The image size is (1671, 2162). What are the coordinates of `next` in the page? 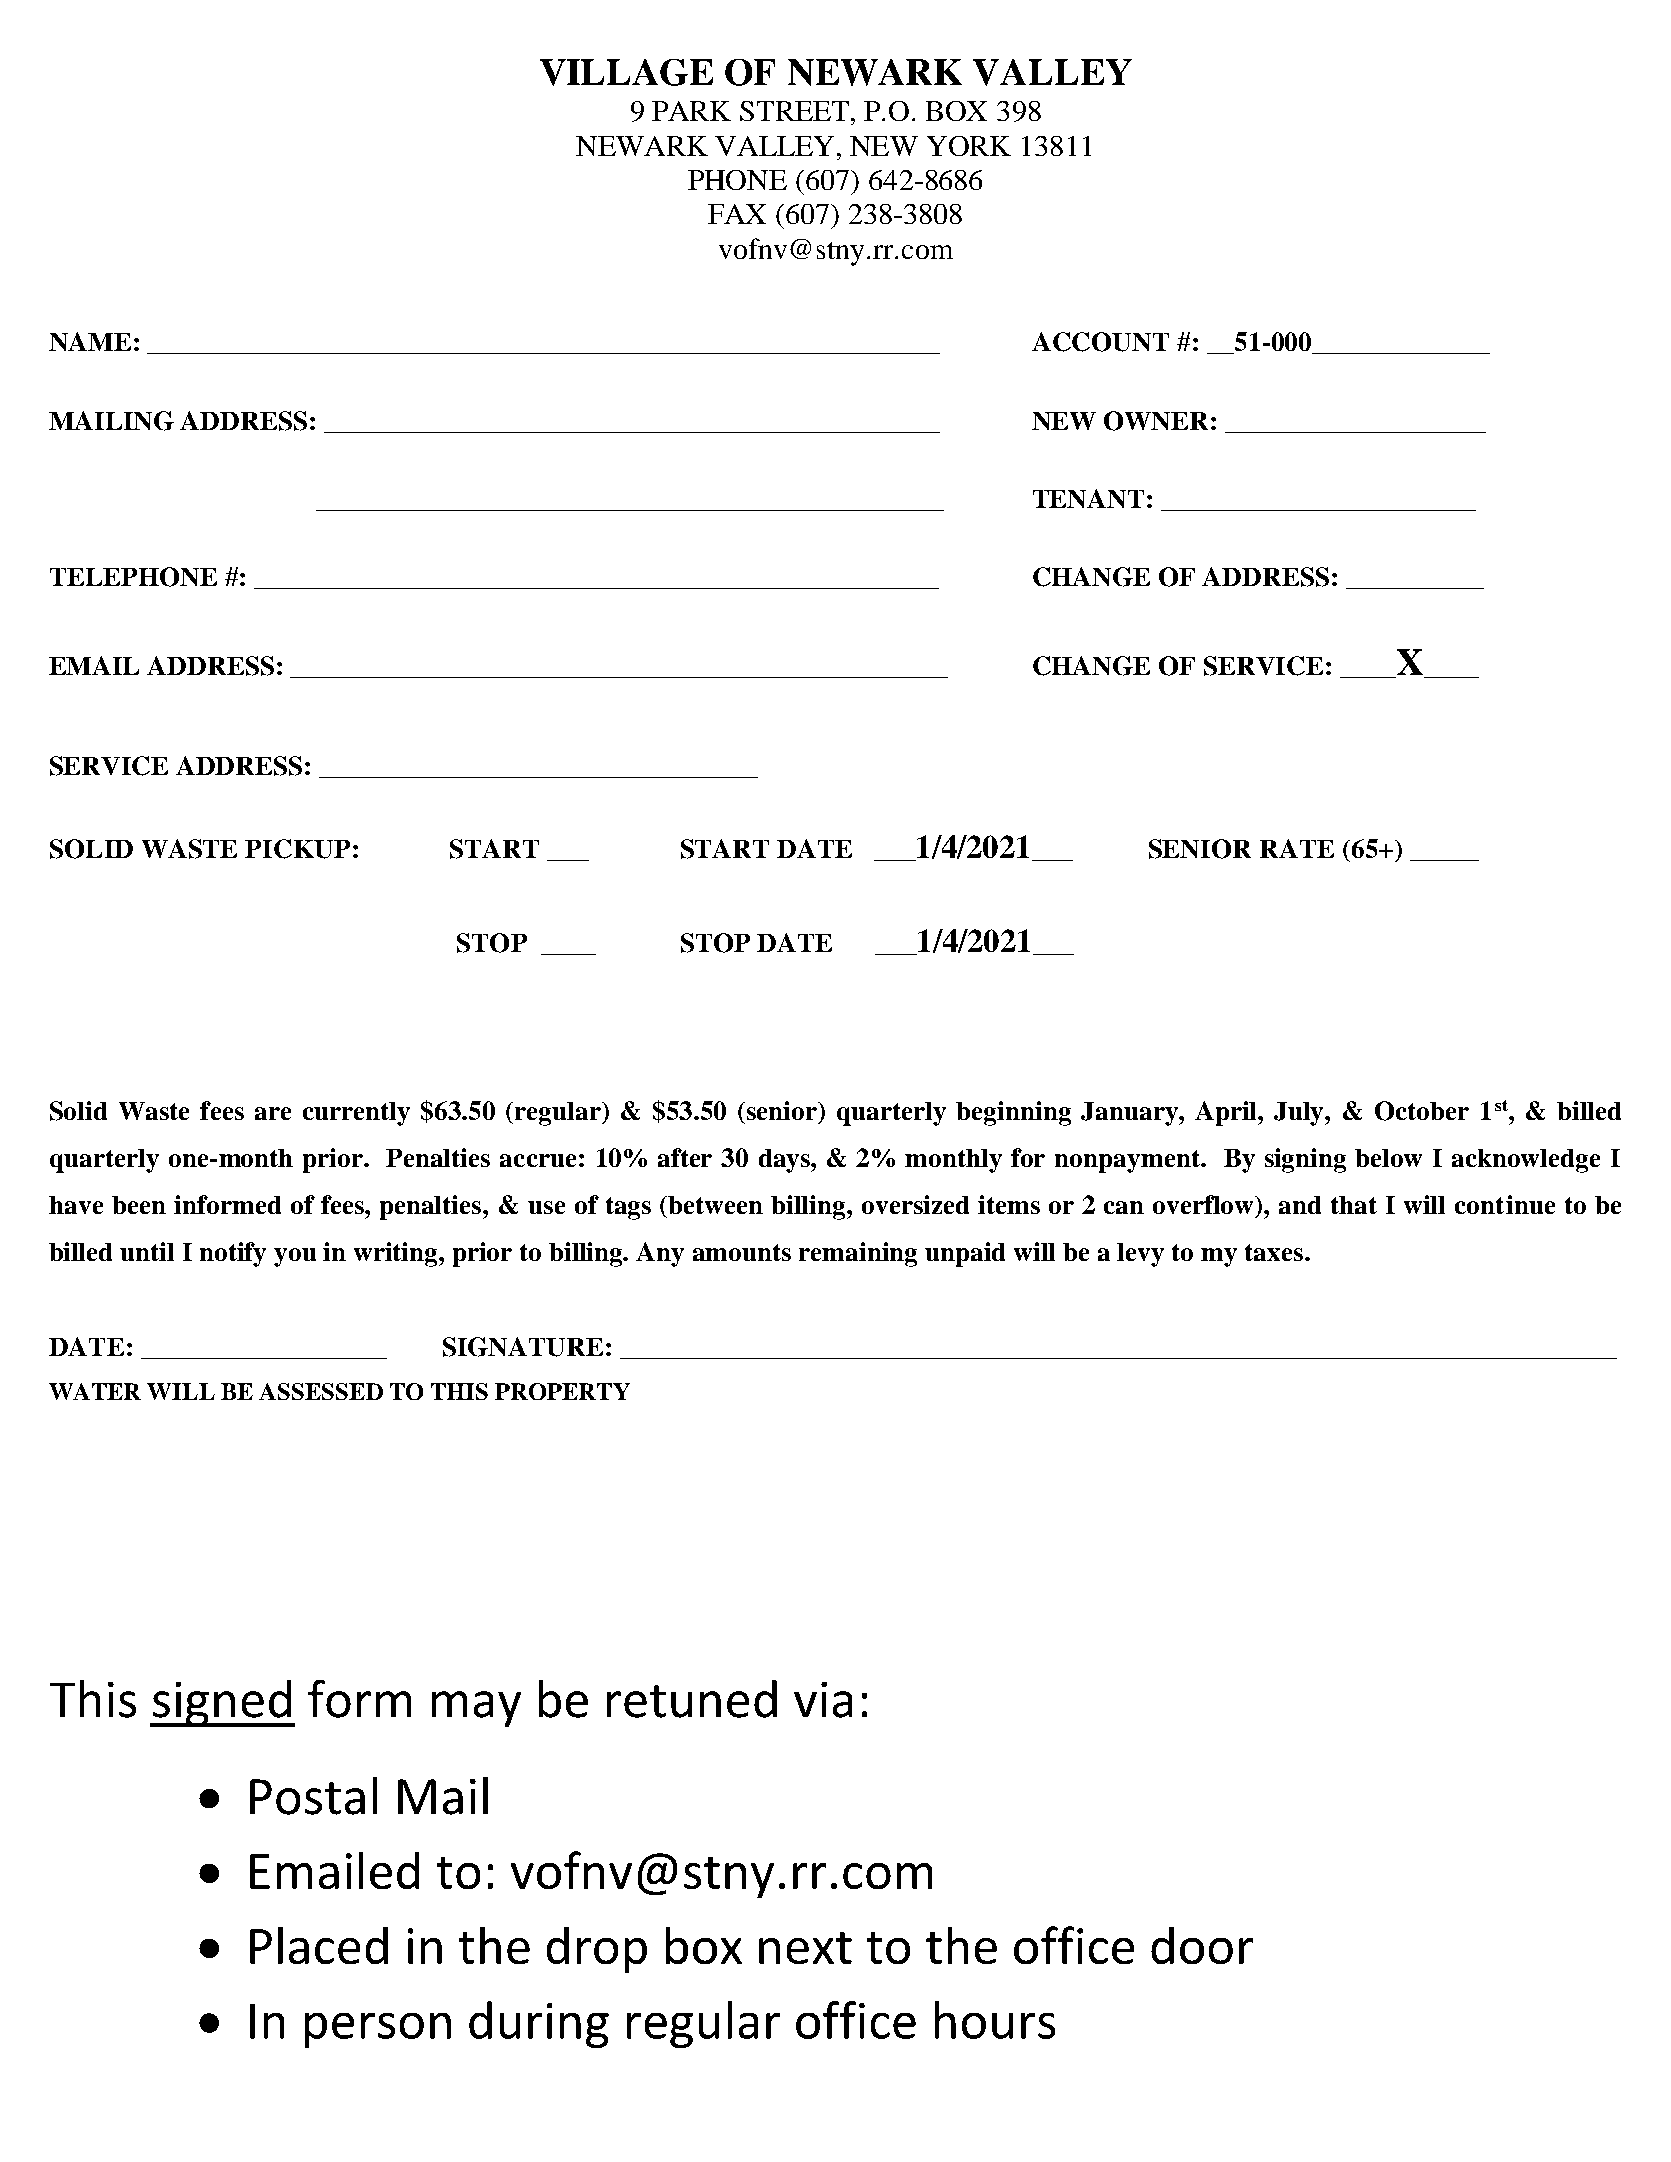 It's located at (805, 1948).
